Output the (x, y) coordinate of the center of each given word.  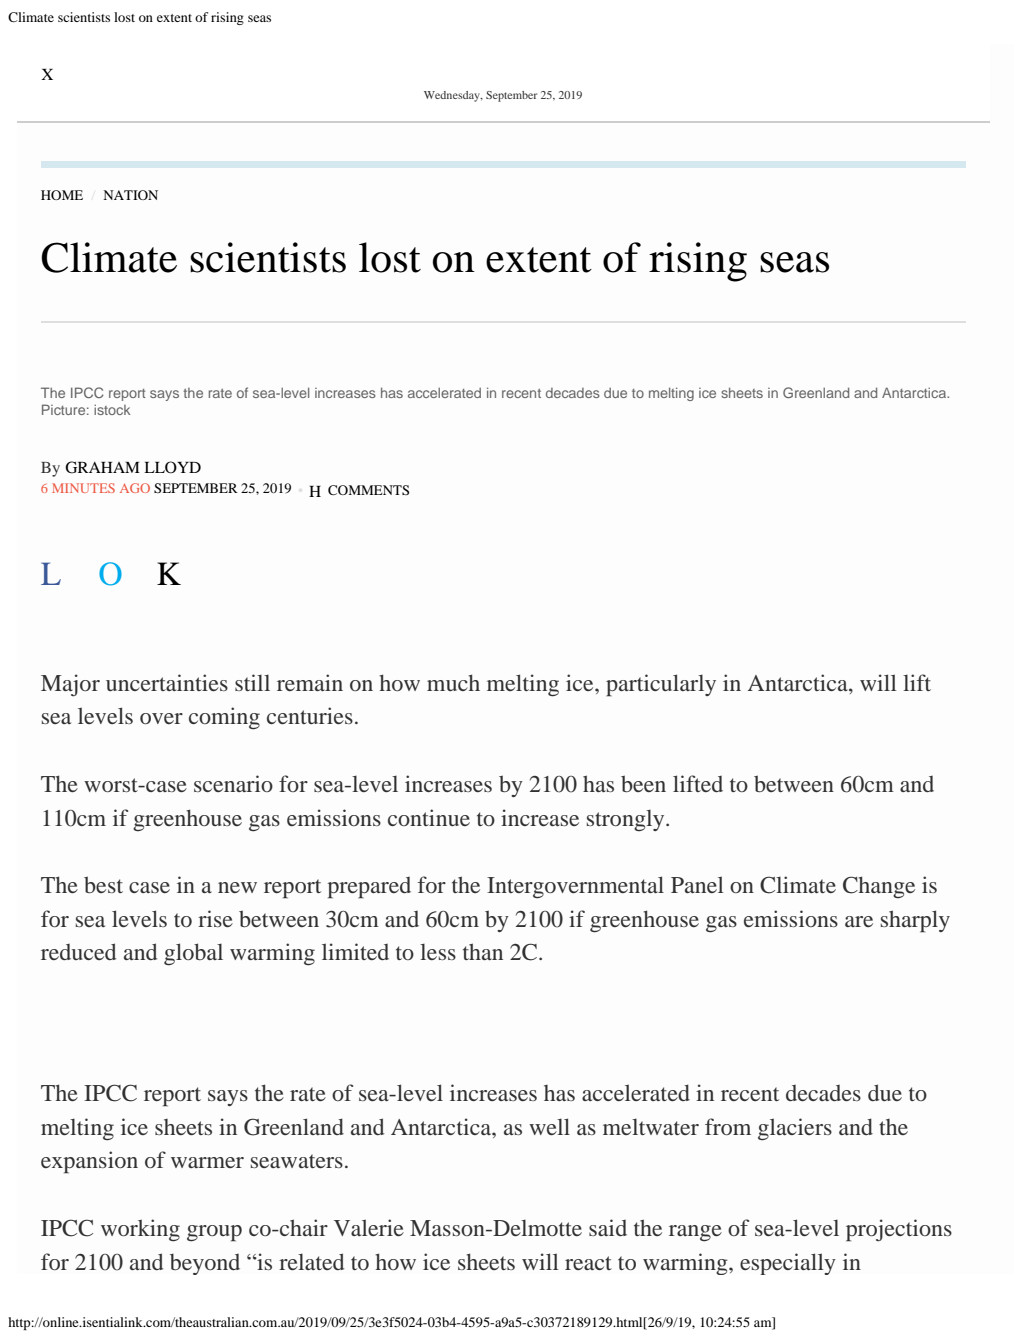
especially (788, 1264)
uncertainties (167, 682)
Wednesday (453, 96)
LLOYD (172, 467)
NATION (130, 195)
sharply (915, 921)
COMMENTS (368, 490)
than (483, 951)
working (140, 1230)
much (453, 682)
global (193, 954)
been (643, 783)
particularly (661, 685)
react (588, 1263)
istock (112, 410)
